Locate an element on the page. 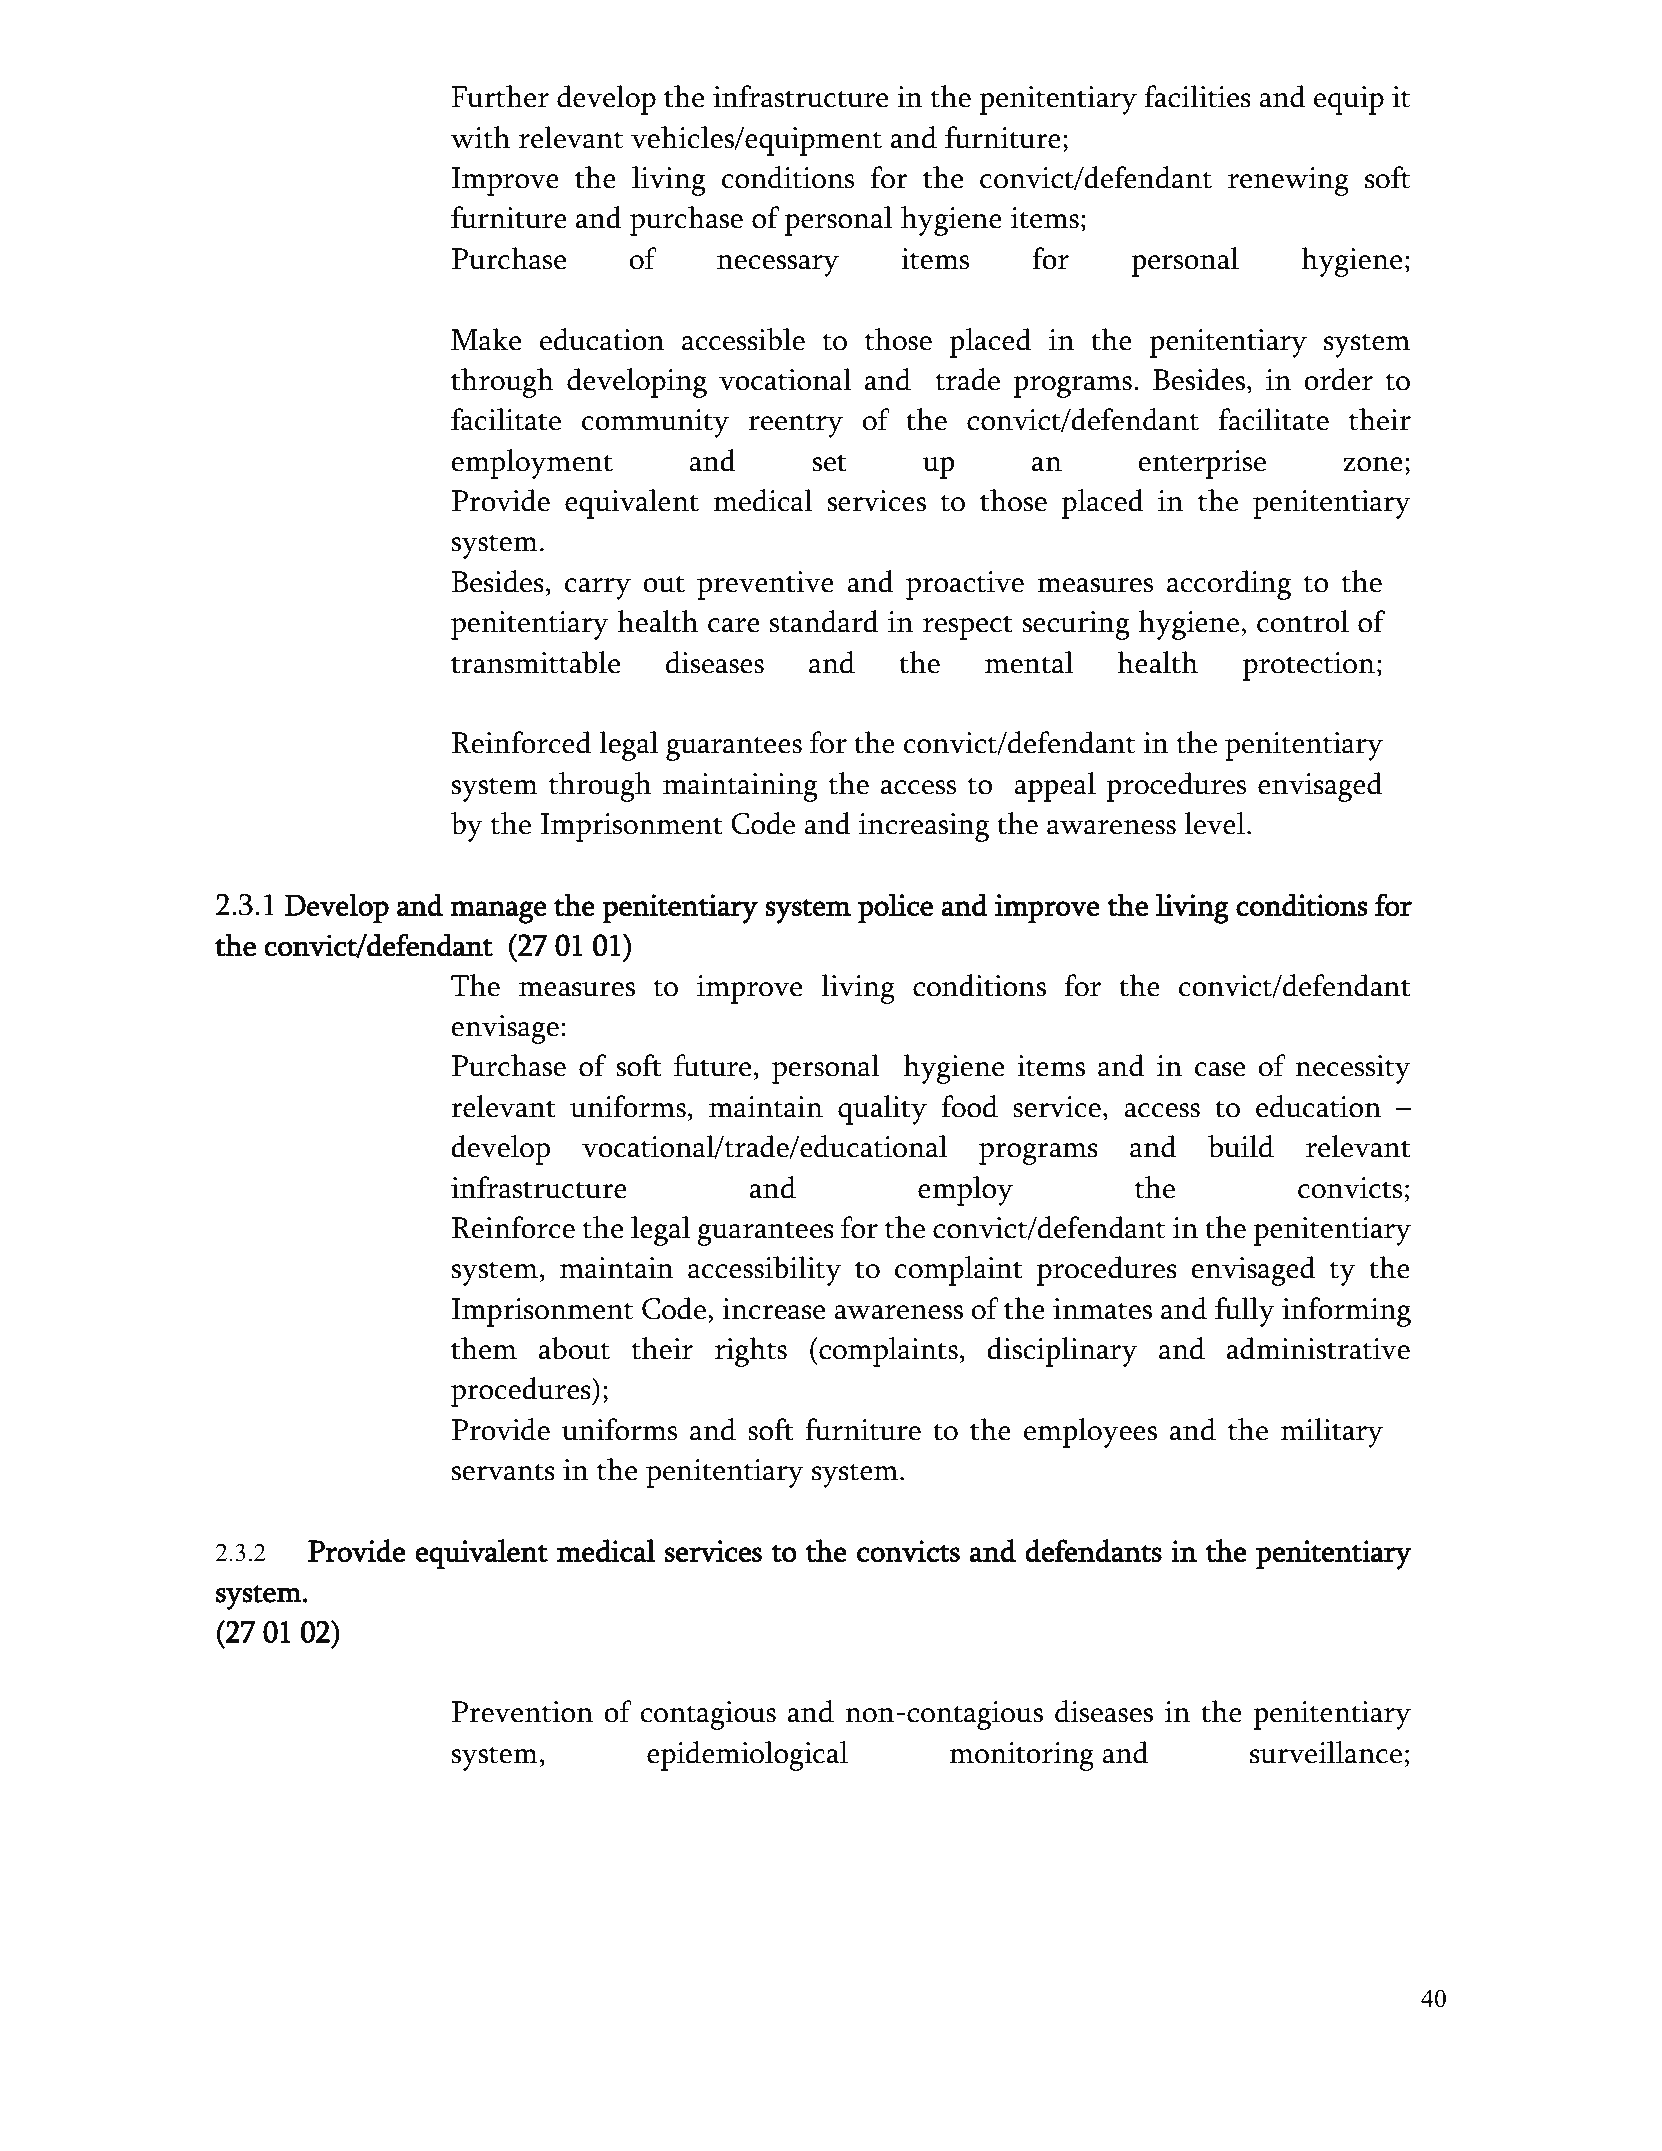 Image resolution: width=1662 pixels, height=2151 pixels. monitoring is located at coordinates (1022, 1756).
